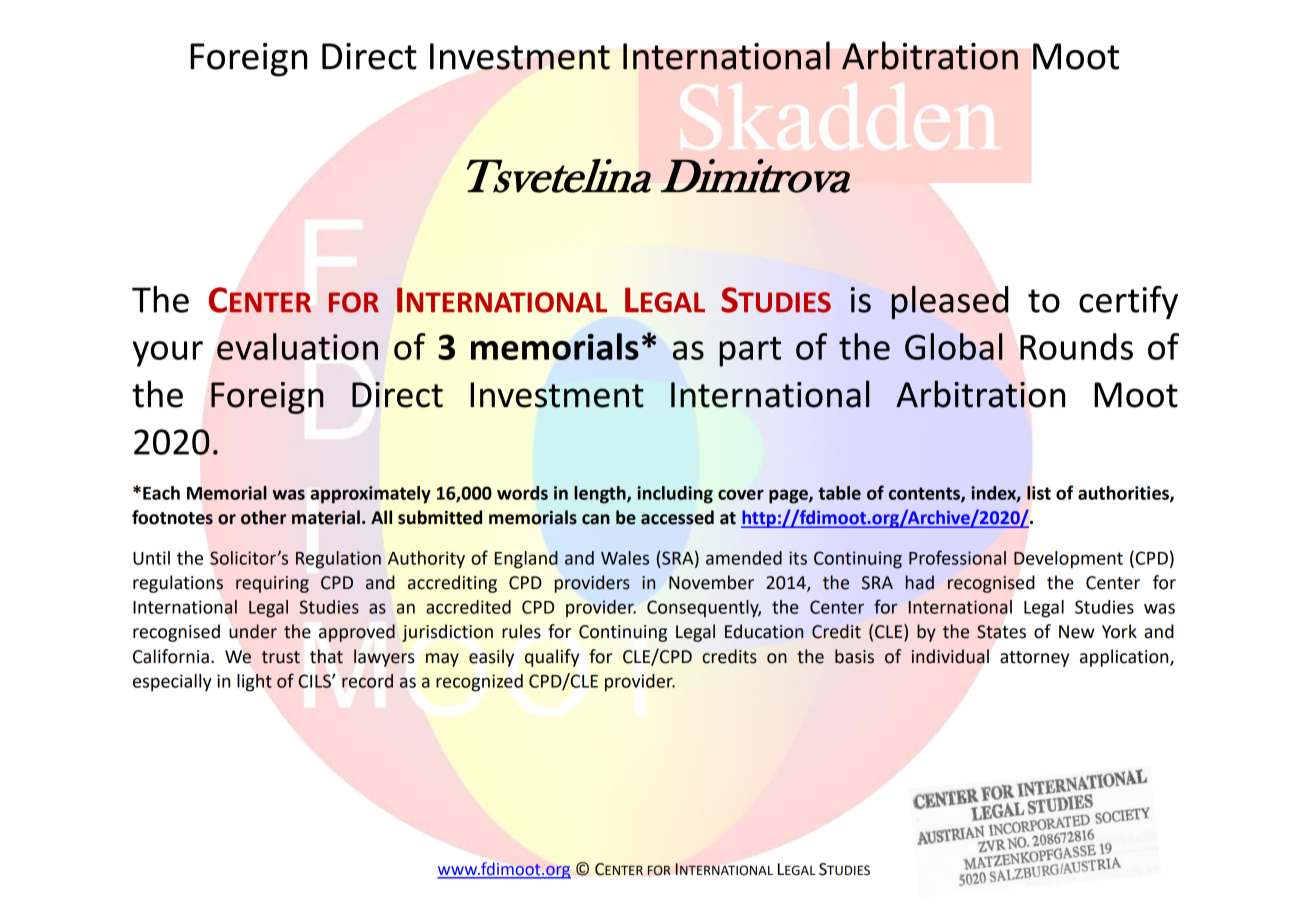 The image size is (1308, 924). Describe the element at coordinates (1039, 493) in the document. I see `list` at that location.
